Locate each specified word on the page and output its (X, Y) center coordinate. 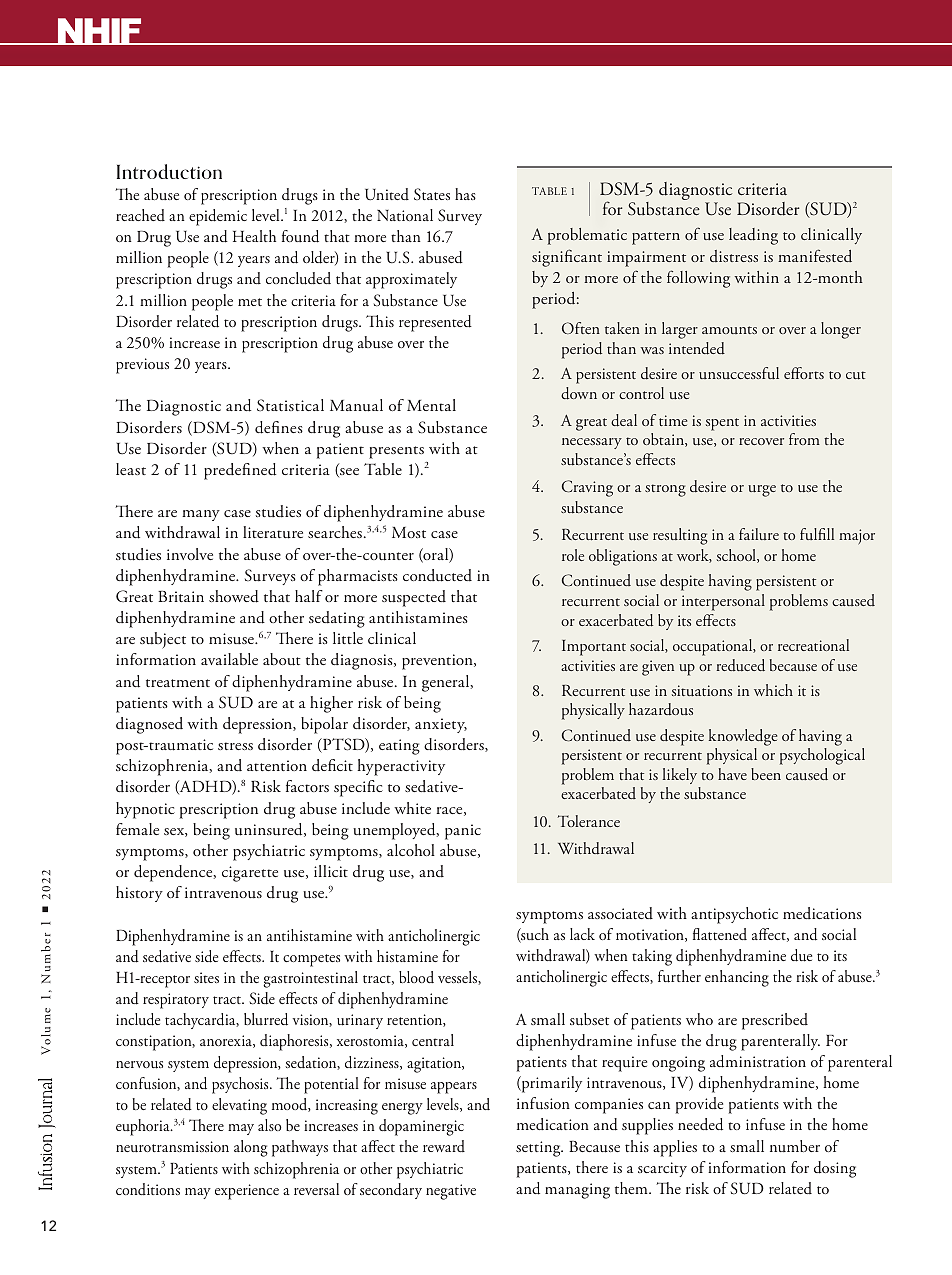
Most (409, 532)
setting (539, 1149)
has (465, 194)
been (766, 774)
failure (759, 534)
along (251, 1148)
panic (463, 832)
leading (753, 236)
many (201, 515)
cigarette (250, 874)
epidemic (218, 217)
